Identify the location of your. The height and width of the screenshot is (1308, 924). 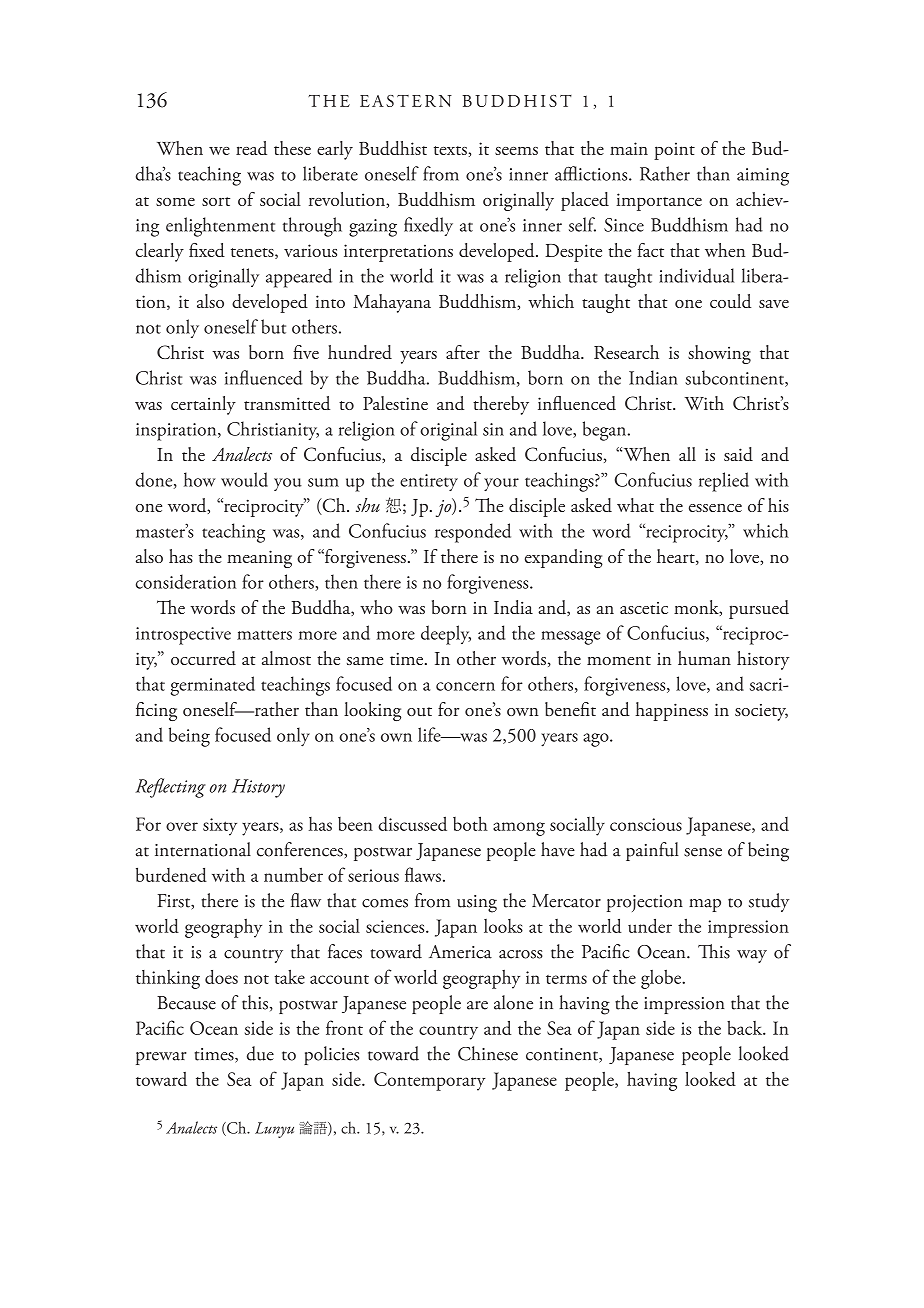
(501, 484).
